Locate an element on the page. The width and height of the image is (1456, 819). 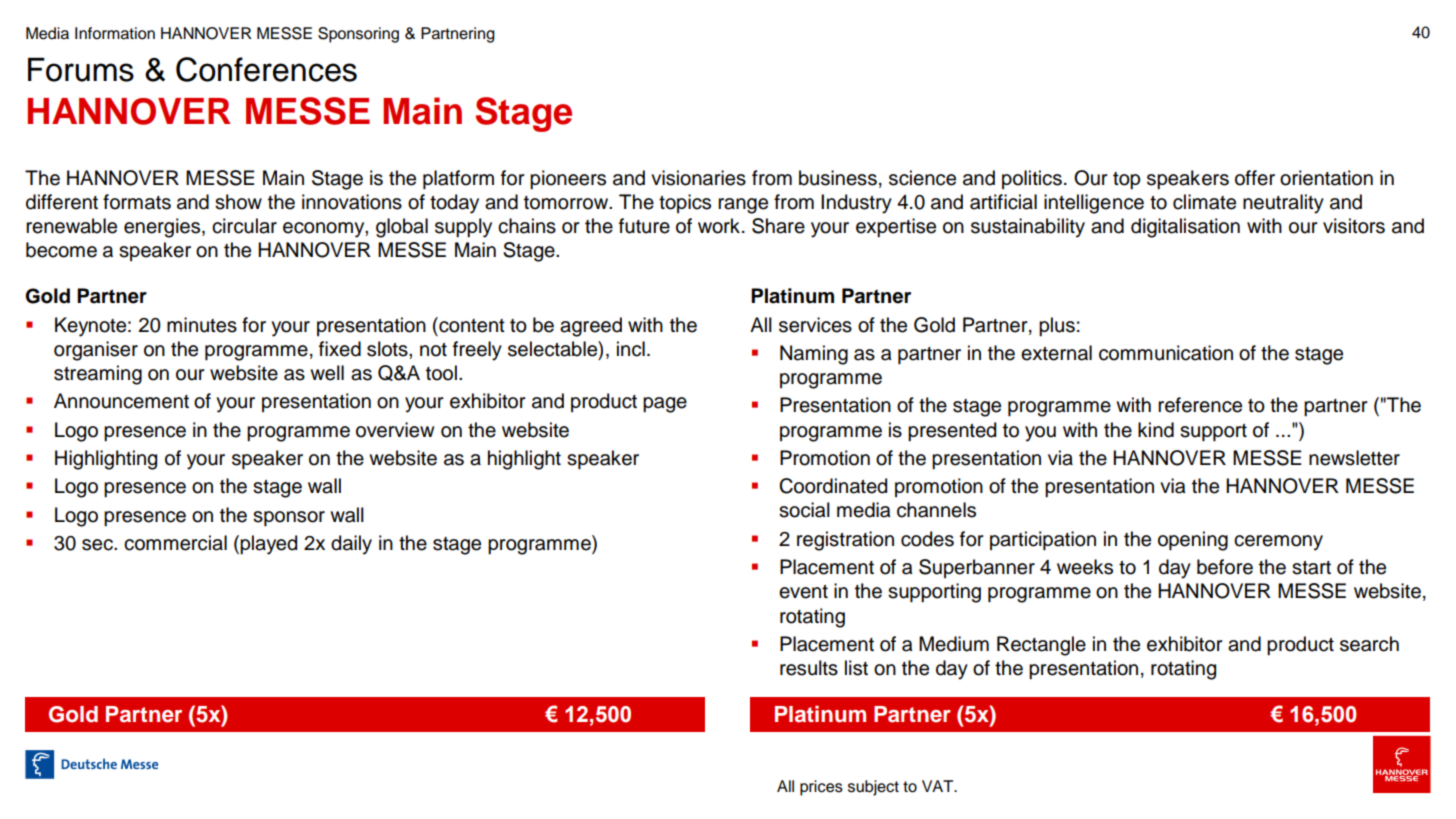
Rectangle is located at coordinates (1041, 646).
